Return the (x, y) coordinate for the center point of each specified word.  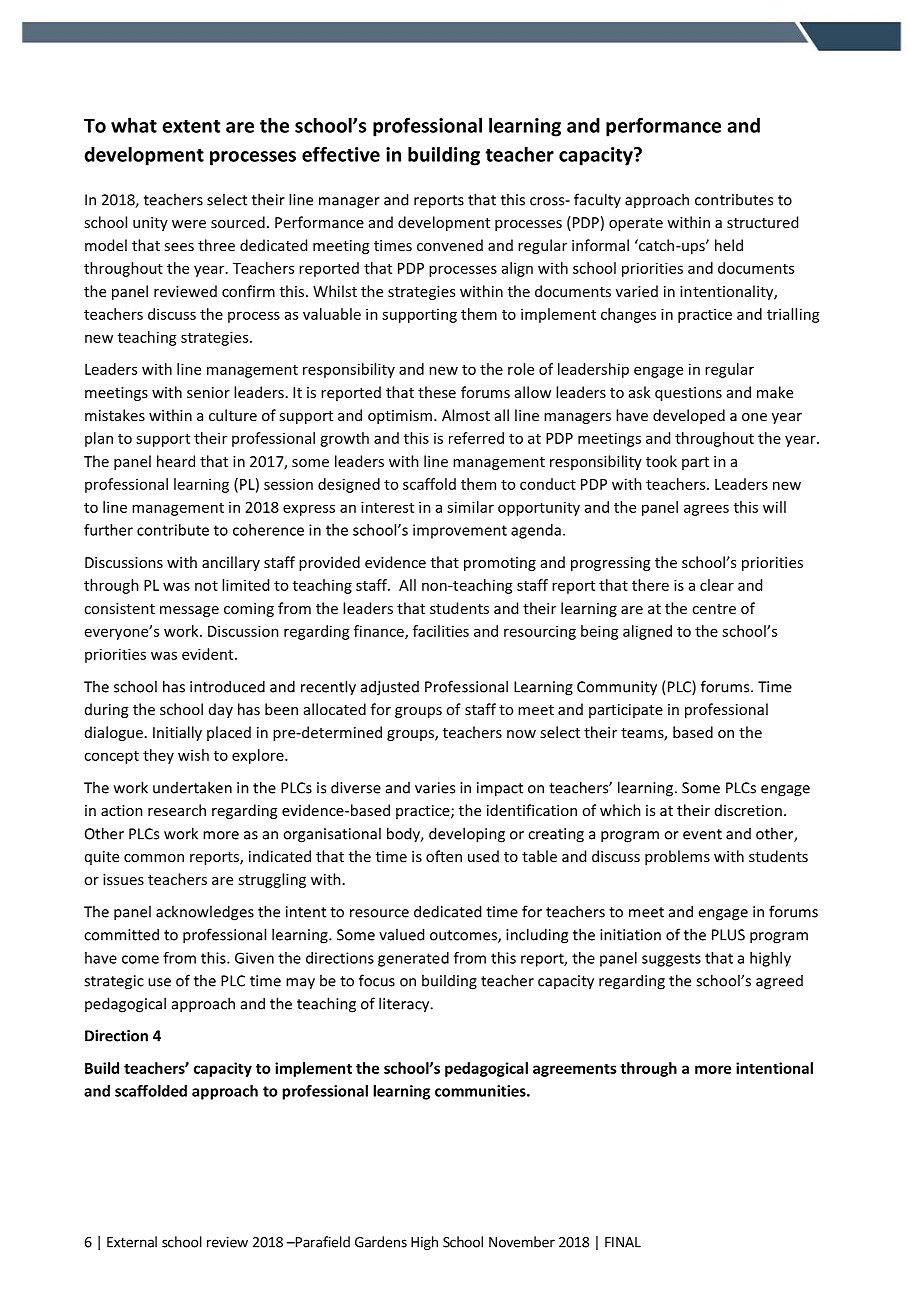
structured (762, 222)
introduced (227, 686)
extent (191, 126)
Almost (466, 415)
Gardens (381, 1242)
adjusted (390, 688)
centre (714, 609)
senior (208, 392)
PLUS (728, 935)
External (132, 1242)
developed (689, 416)
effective (341, 154)
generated (413, 959)
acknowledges (205, 913)
